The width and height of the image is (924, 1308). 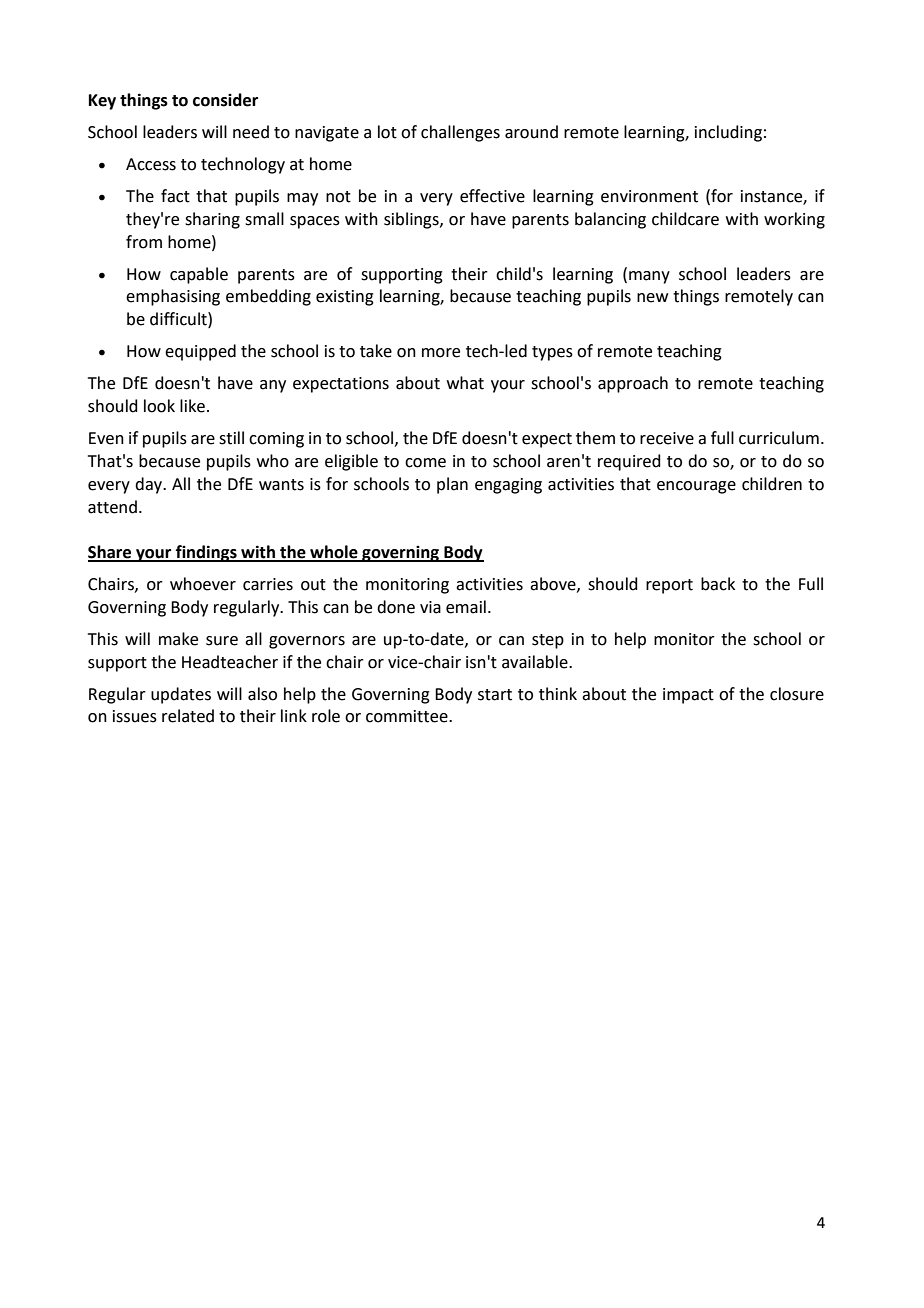 I want to click on challenges, so click(x=460, y=133).
